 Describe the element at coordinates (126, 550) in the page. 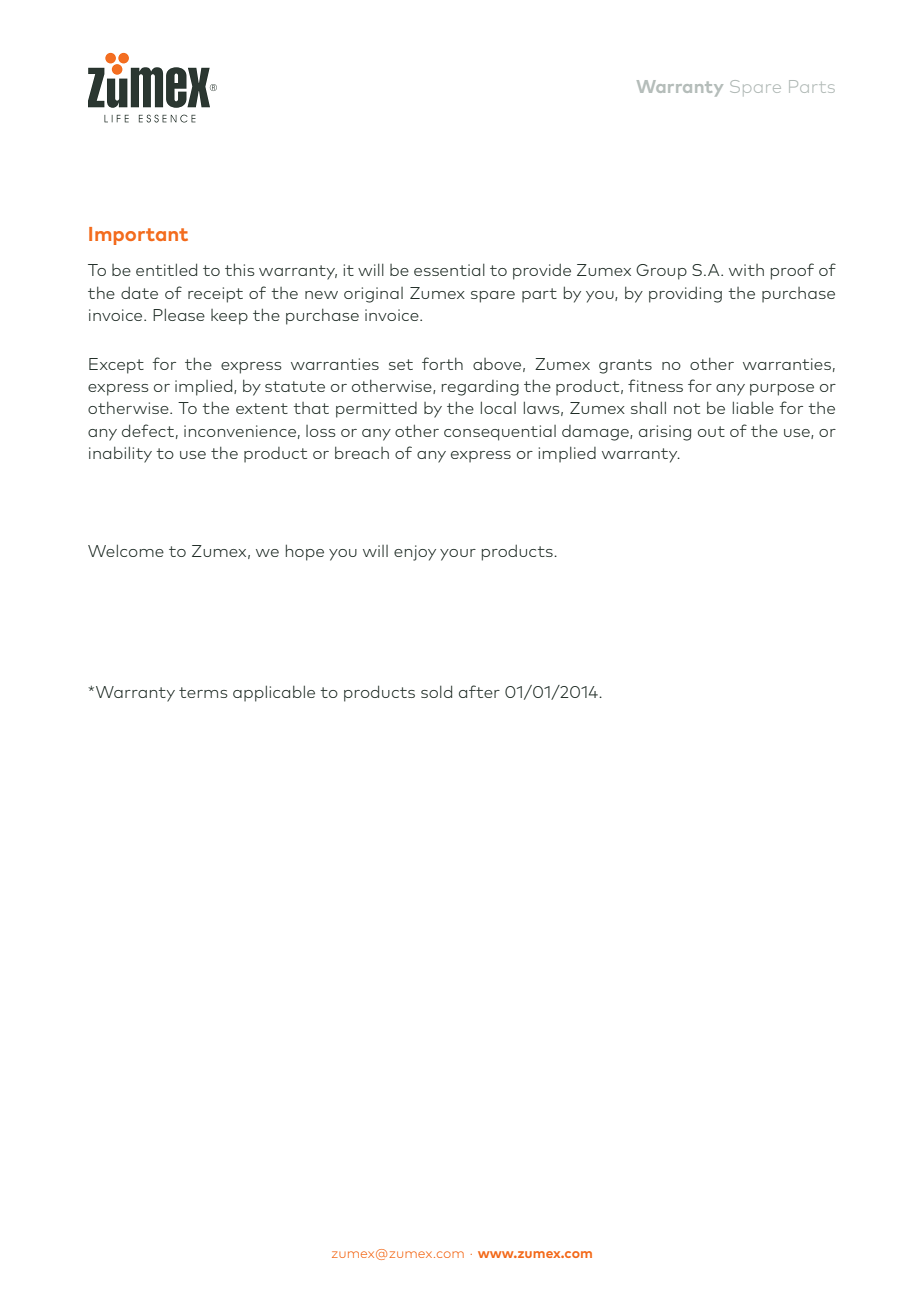

I see `Welcome` at that location.
